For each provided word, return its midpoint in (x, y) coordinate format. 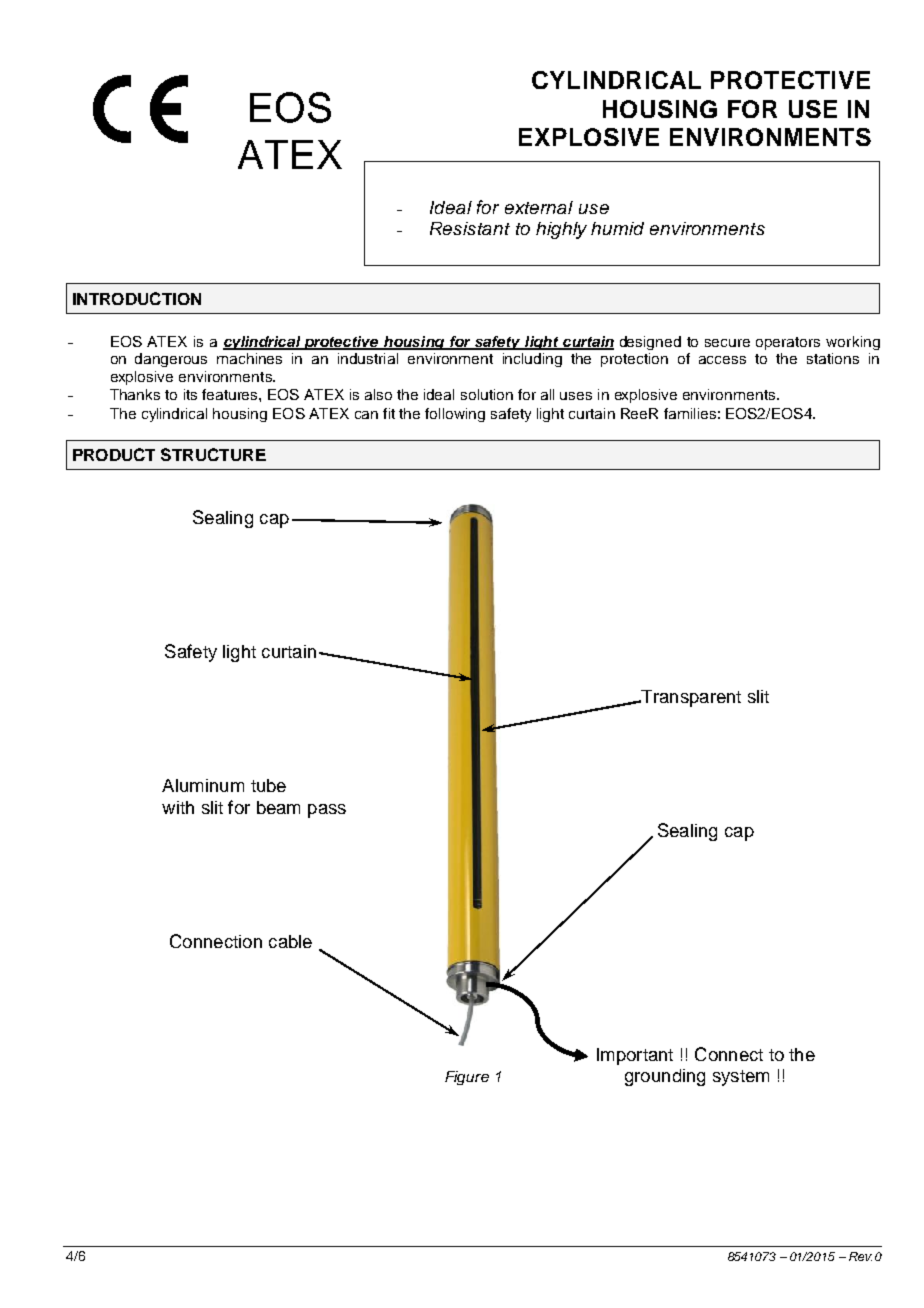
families (690, 413)
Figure (467, 1078)
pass (327, 811)
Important (635, 1056)
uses (576, 396)
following (455, 415)
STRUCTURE (213, 454)
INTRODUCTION (137, 298)
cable (290, 941)
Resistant (470, 228)
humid (617, 228)
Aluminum (203, 785)
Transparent (690, 698)
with (178, 807)
